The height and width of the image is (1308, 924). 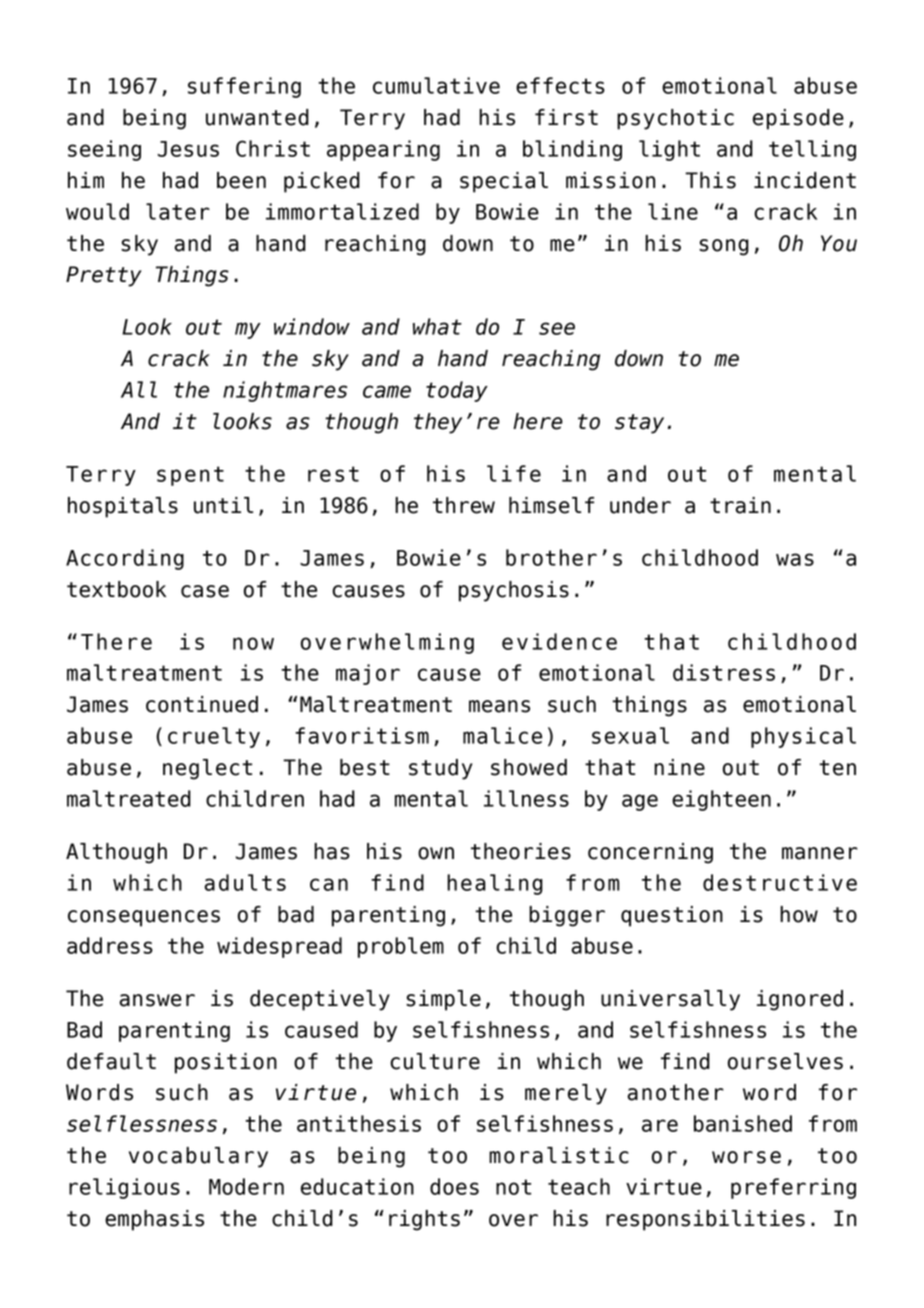 What do you see at coordinates (746, 1157) in the image?
I see `worse` at bounding box center [746, 1157].
